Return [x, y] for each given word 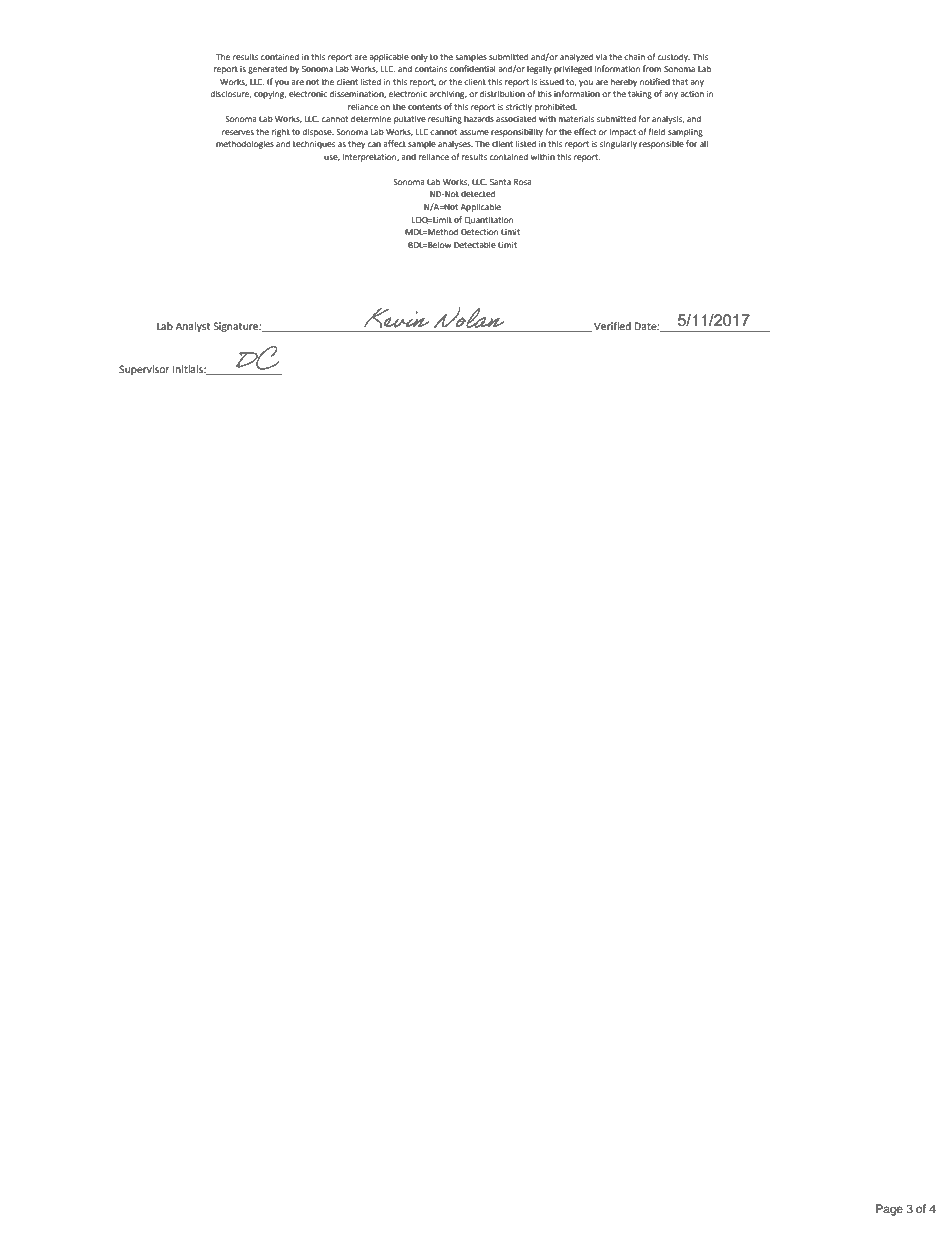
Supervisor [144, 370]
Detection [479, 232]
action [692, 94]
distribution [502, 93]
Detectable [475, 244]
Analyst [193, 327]
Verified [612, 326]
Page [889, 1210]
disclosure [230, 94]
